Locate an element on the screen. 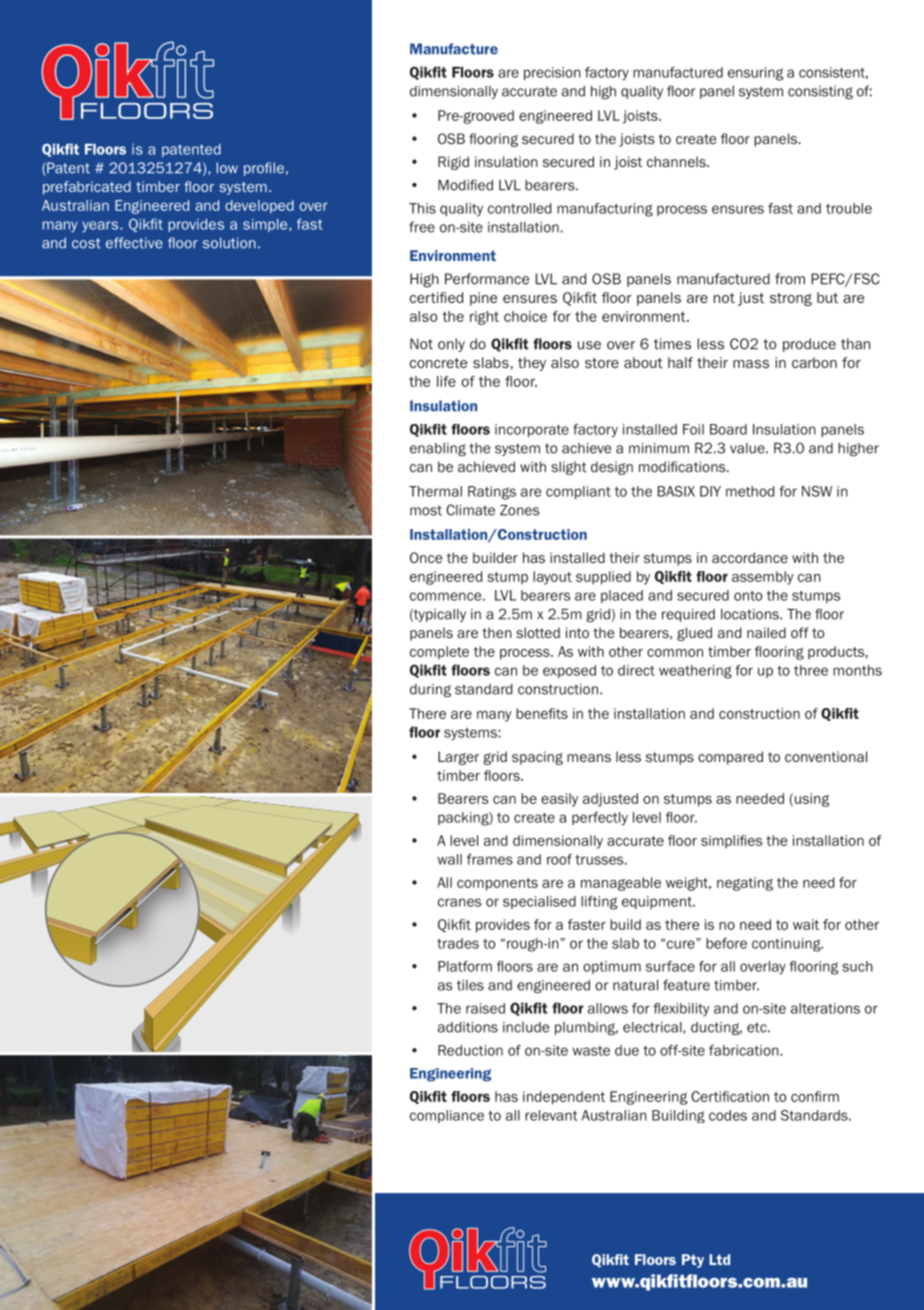 This screenshot has width=924, height=1310. Ratings is located at coordinates (492, 493).
